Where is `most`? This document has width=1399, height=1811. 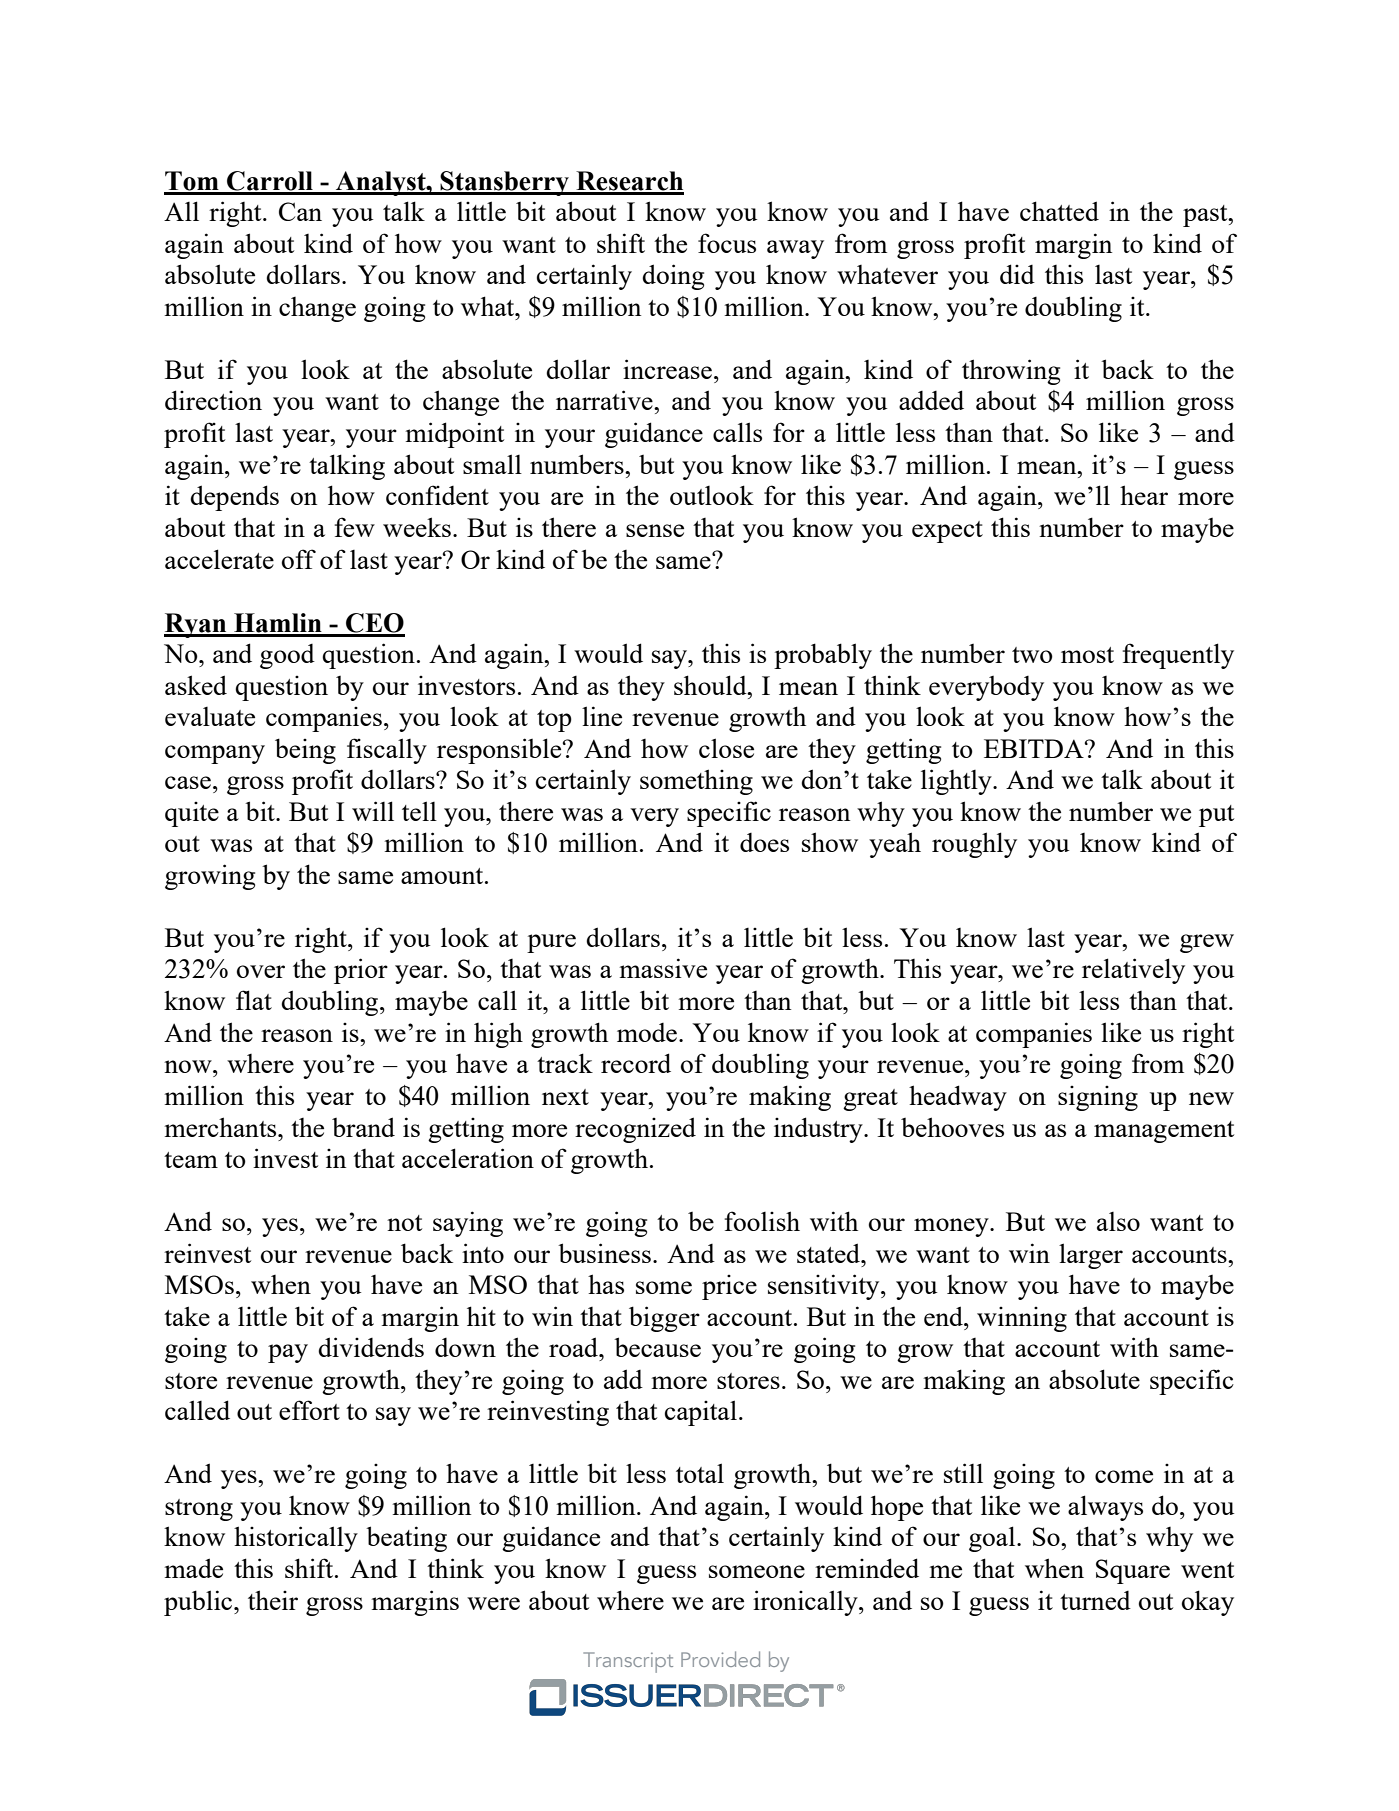 most is located at coordinates (1087, 655).
